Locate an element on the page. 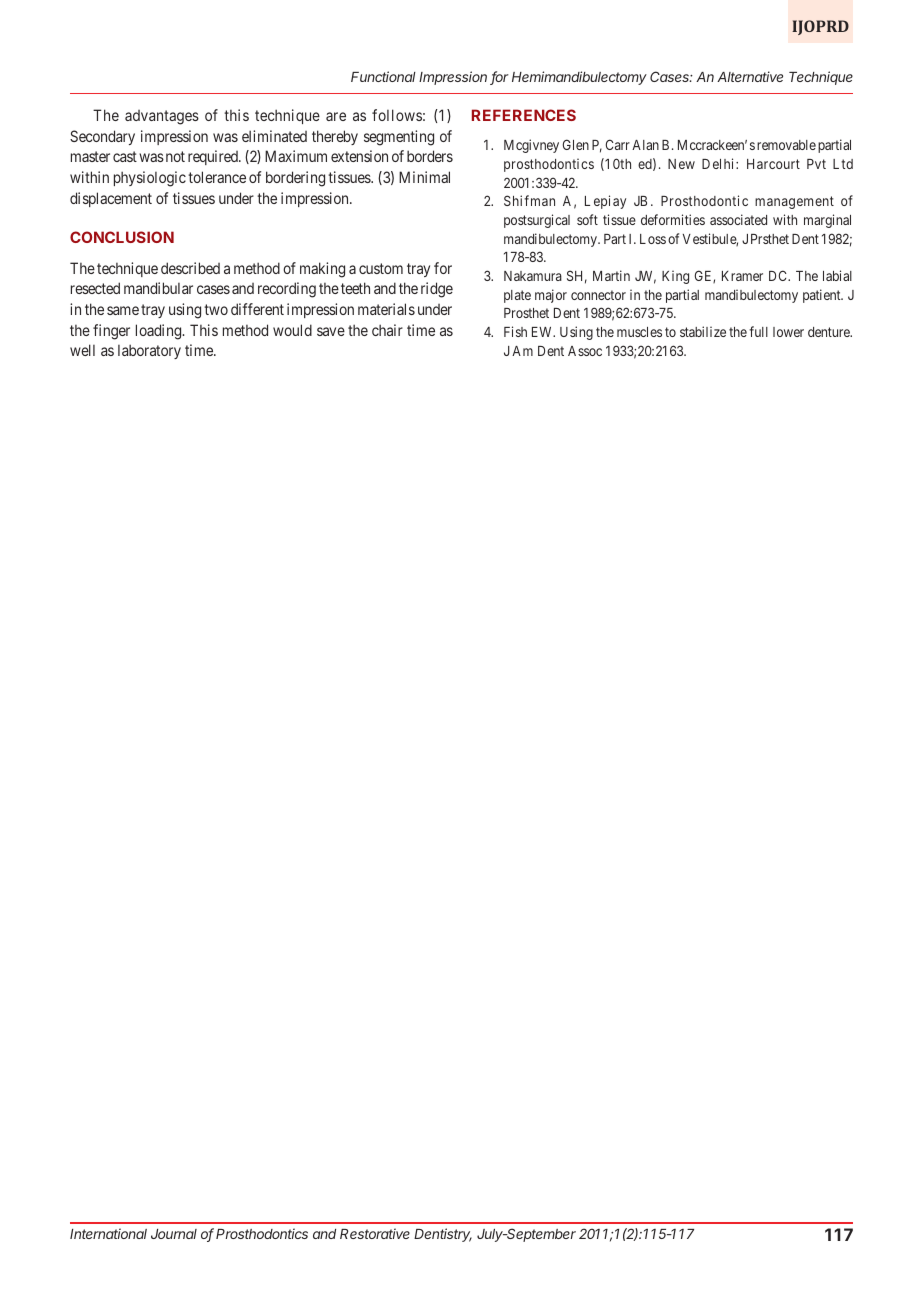 This image has width=923, height=1316. muscles is located at coordinates (639, 332).
